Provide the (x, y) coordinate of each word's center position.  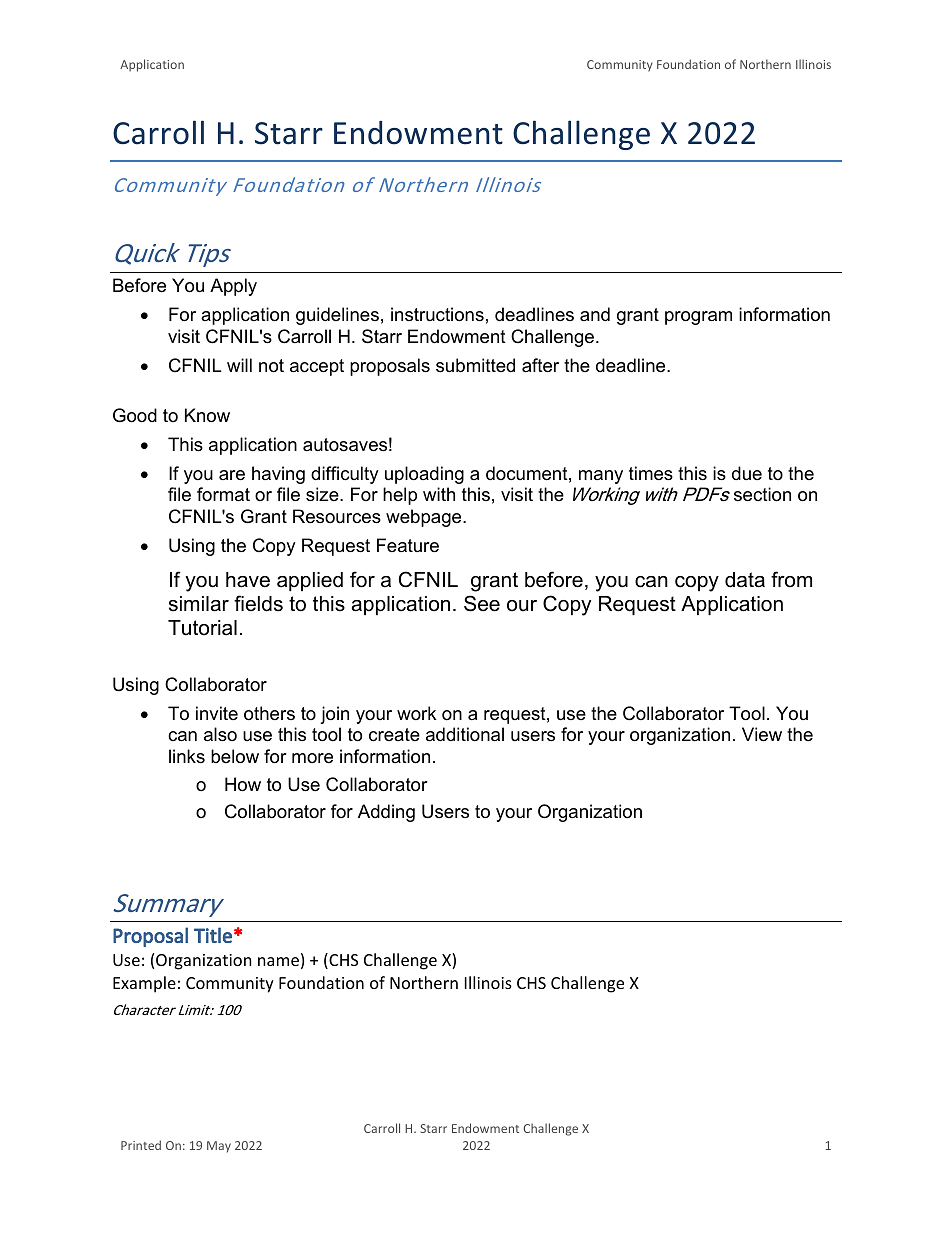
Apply (233, 287)
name (278, 961)
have (248, 580)
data (745, 580)
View (762, 734)
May (219, 1147)
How (243, 784)
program (698, 318)
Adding (386, 813)
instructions (437, 314)
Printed (141, 1145)
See (482, 603)
